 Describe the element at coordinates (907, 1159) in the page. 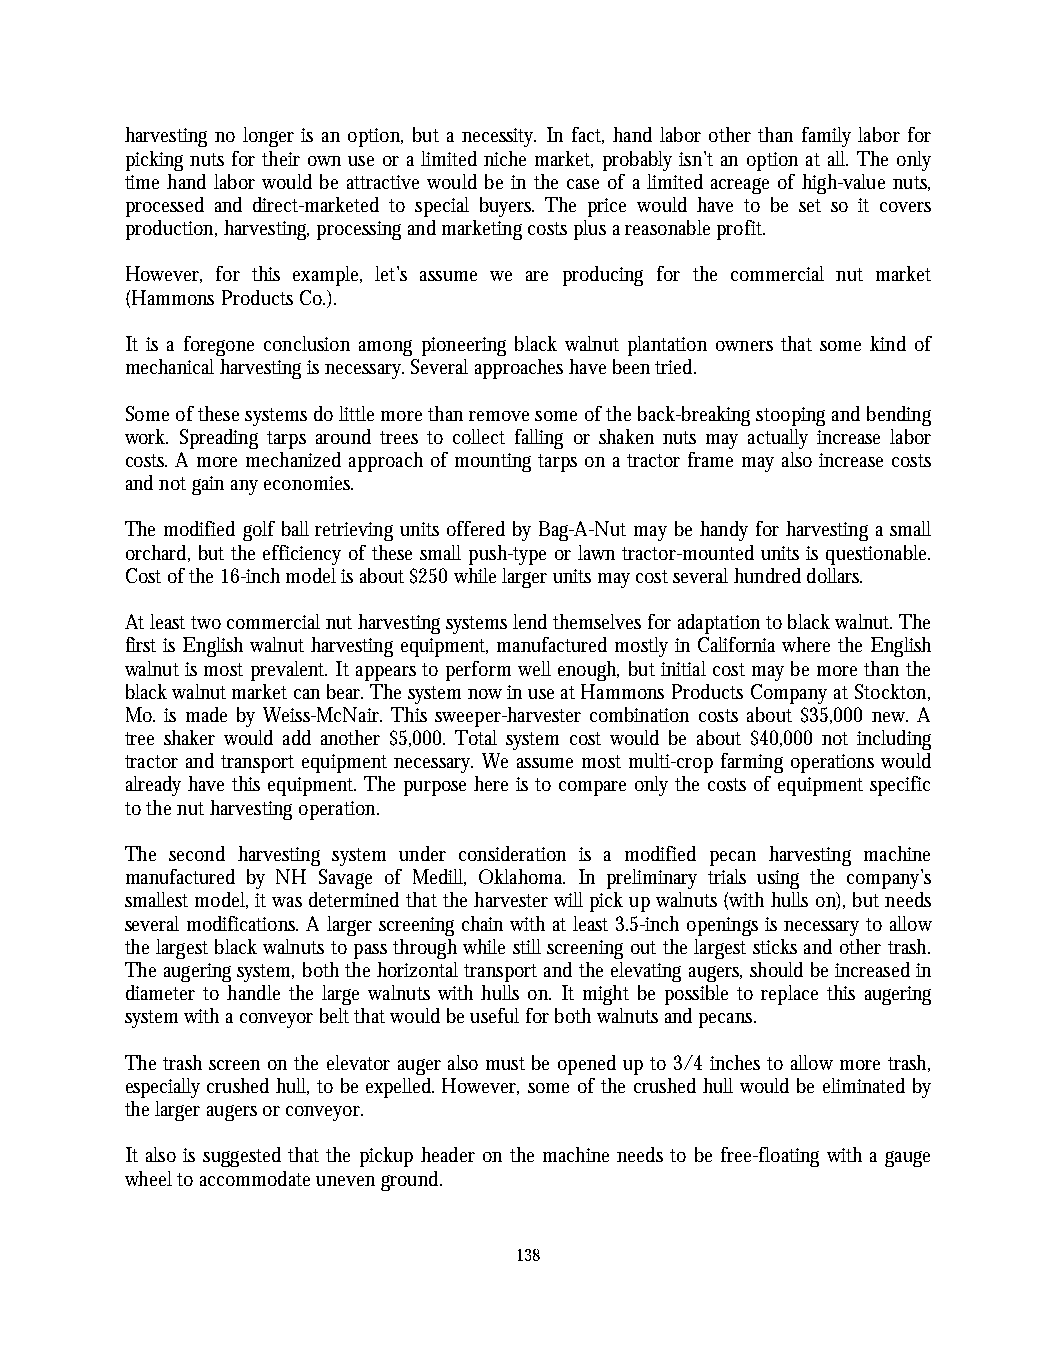

I see `gauge` at that location.
